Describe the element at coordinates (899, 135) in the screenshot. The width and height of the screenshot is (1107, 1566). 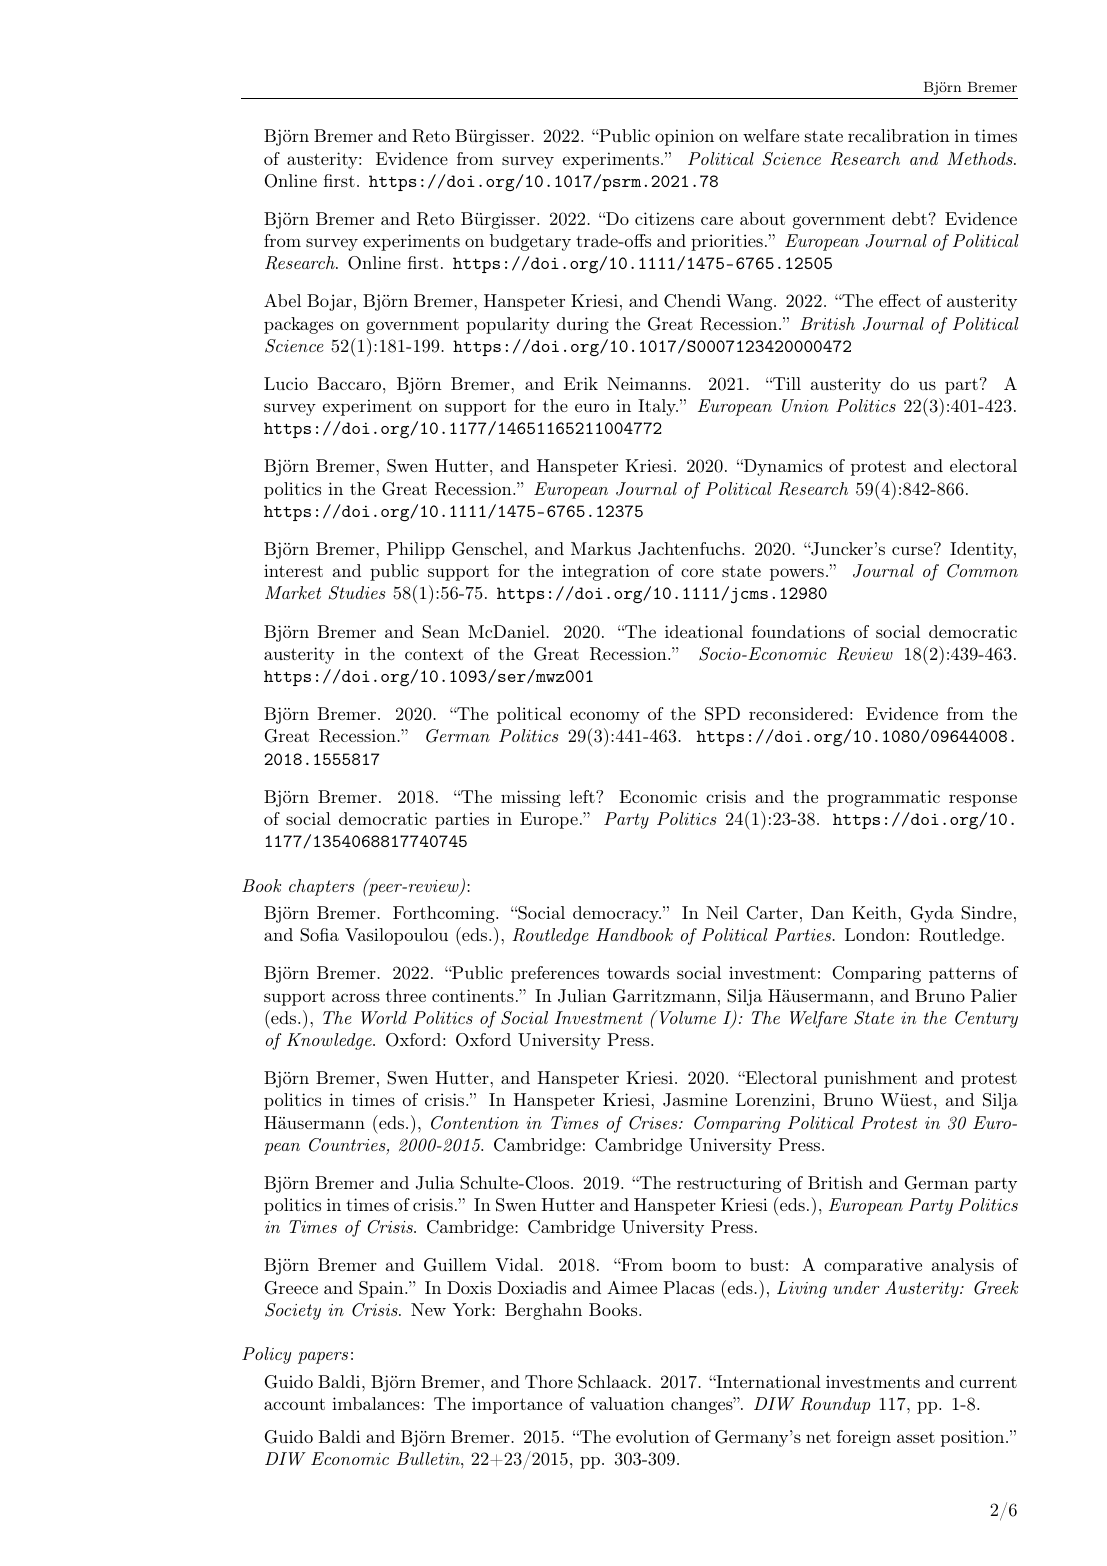
I see `recalibration` at that location.
